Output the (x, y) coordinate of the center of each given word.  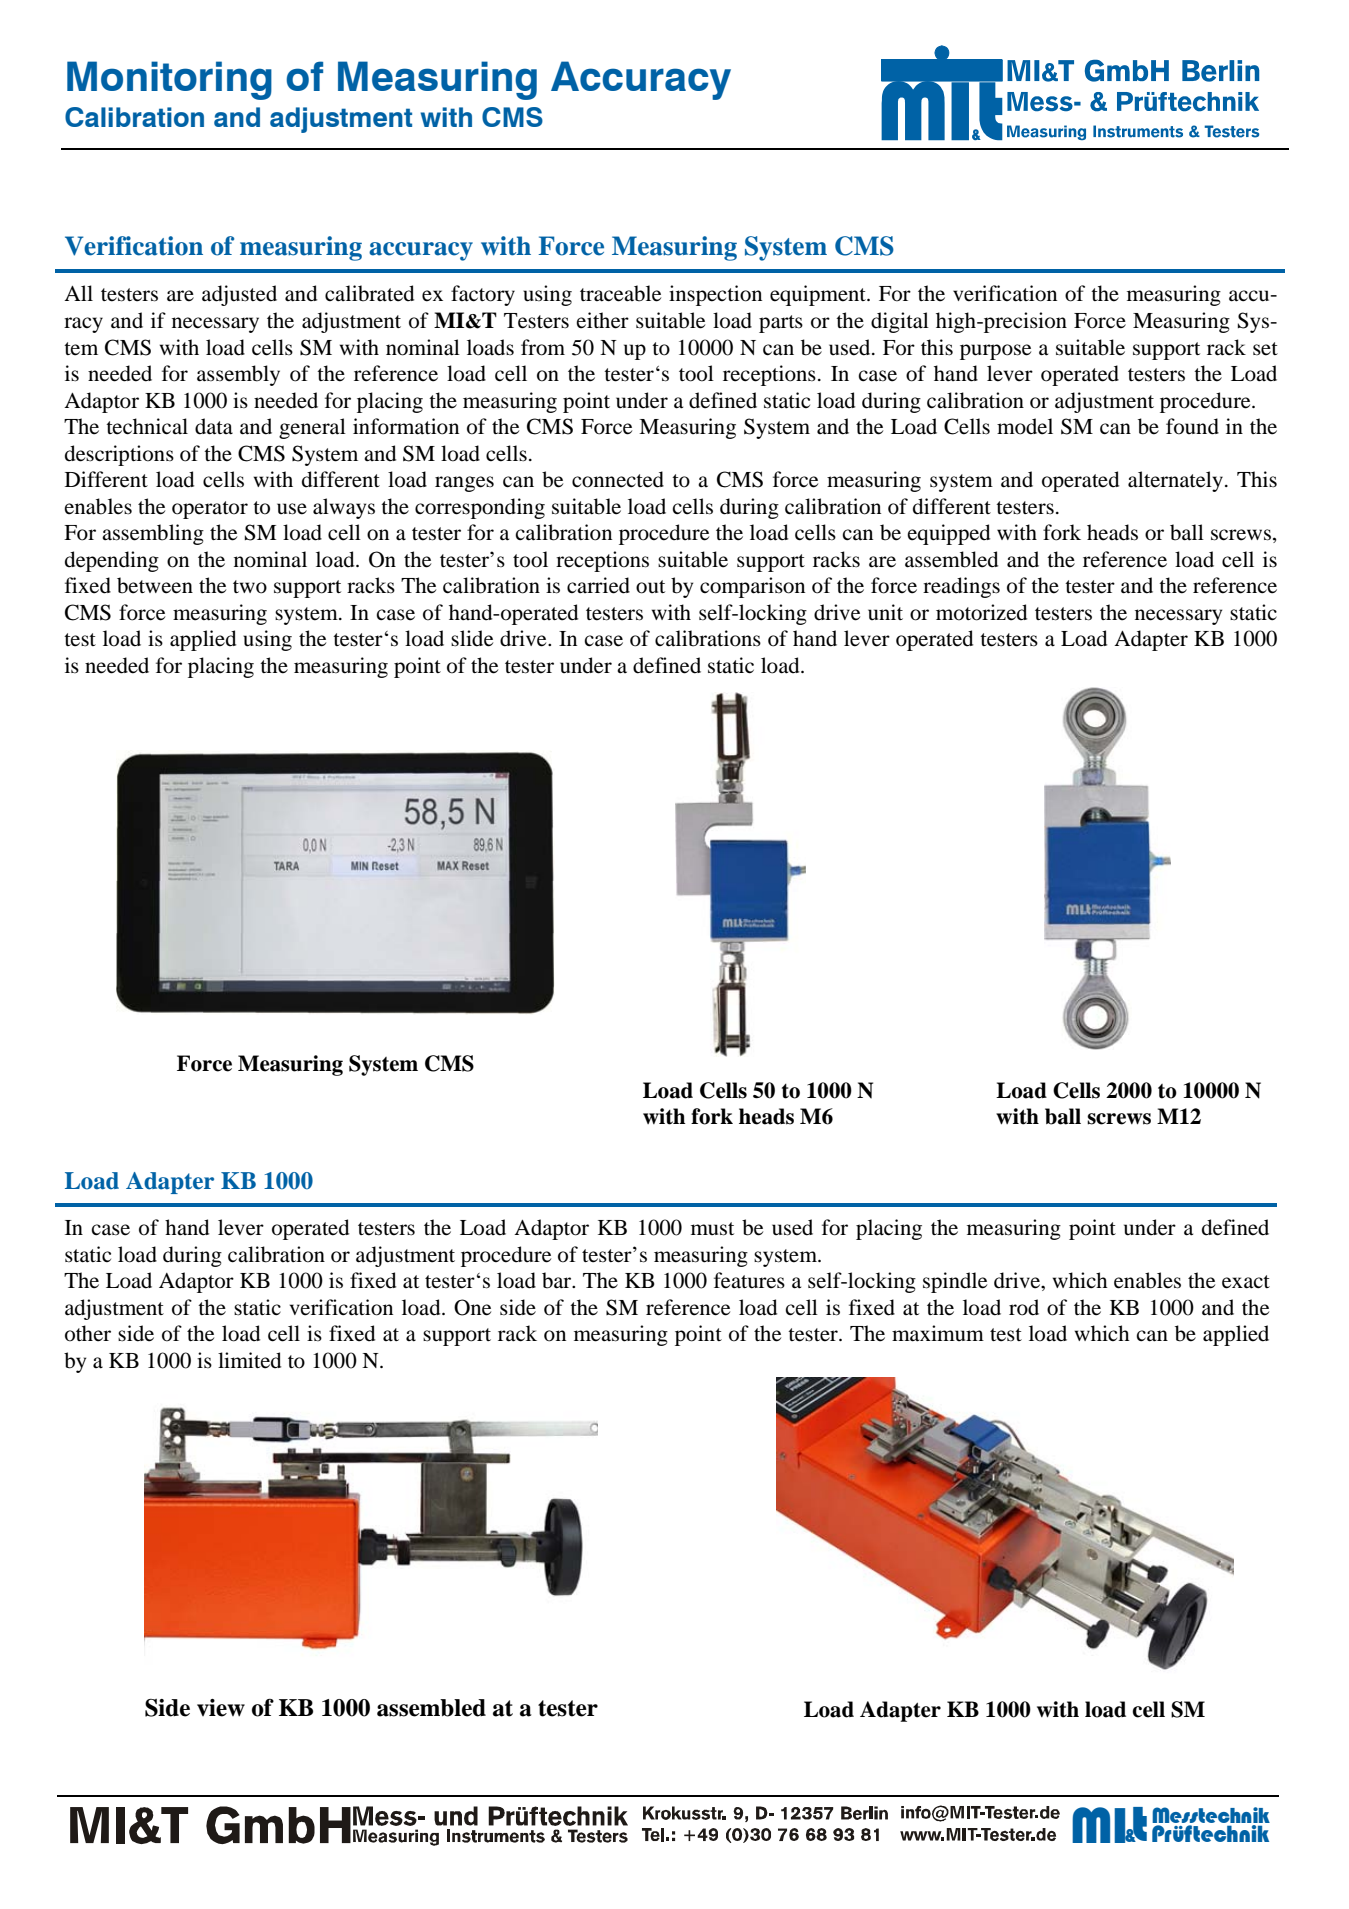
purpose (995, 352)
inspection (715, 295)
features (749, 1280)
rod (1024, 1307)
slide (472, 638)
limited (249, 1360)
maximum (938, 1333)
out (650, 587)
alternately (1175, 481)
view (221, 1708)
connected (618, 479)
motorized (981, 612)
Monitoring (169, 80)
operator (210, 510)
